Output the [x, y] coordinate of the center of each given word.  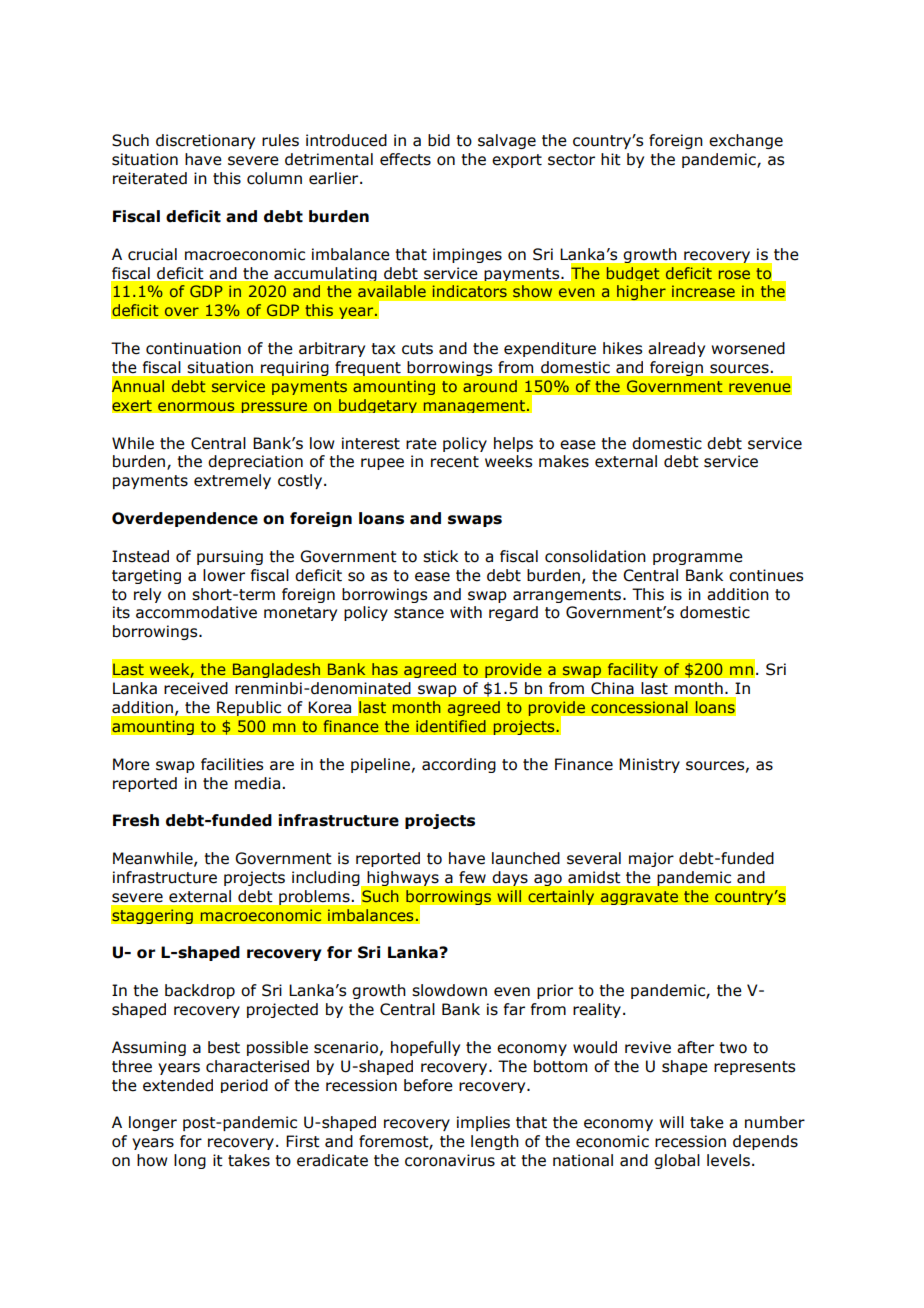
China [612, 688]
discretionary [205, 141]
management [475, 406]
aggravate [639, 898]
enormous [196, 407]
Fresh [136, 820]
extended [178, 1085]
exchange [746, 141]
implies [483, 1123]
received [196, 688]
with [466, 612]
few [472, 877]
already [676, 349]
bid [439, 140]
